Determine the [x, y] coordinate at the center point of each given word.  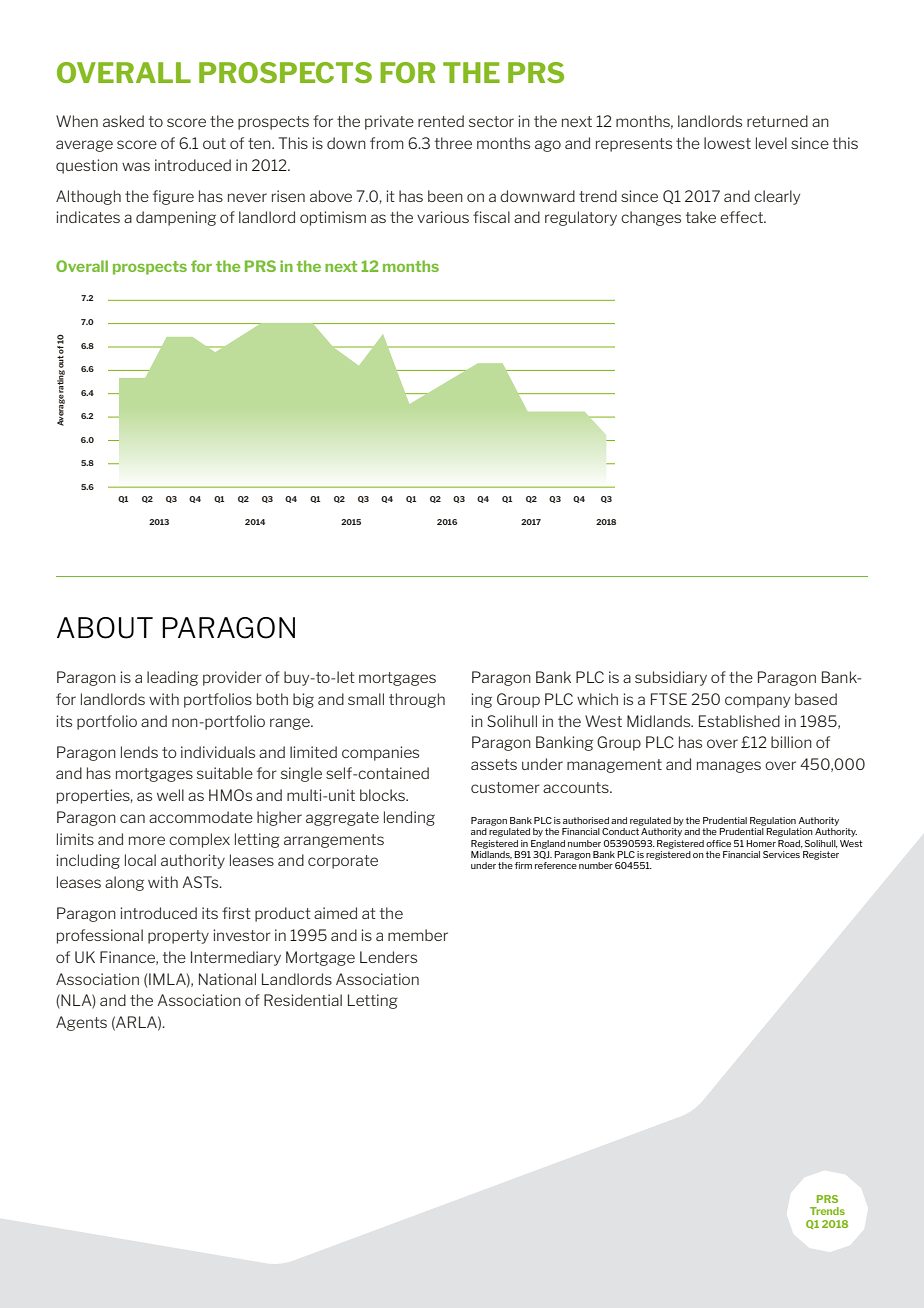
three [453, 143]
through [417, 700]
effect [743, 217]
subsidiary [671, 678]
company [757, 702]
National [227, 979]
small [366, 699]
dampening [176, 218]
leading [172, 678]
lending [409, 818]
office [718, 843]
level [771, 143]
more [147, 840]
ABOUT [105, 628]
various [443, 217]
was [136, 166]
